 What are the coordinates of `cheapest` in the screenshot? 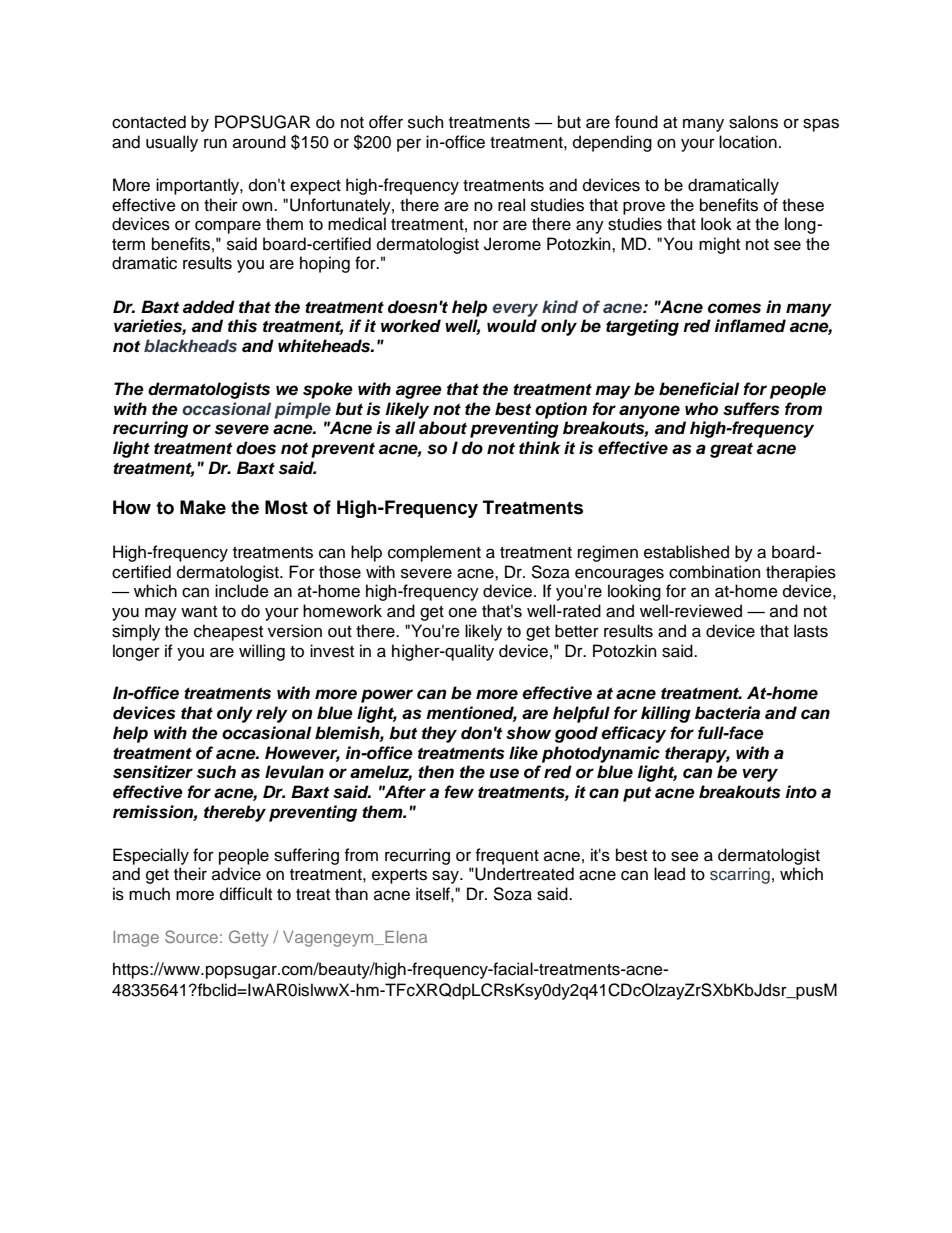 It's located at (228, 632).
